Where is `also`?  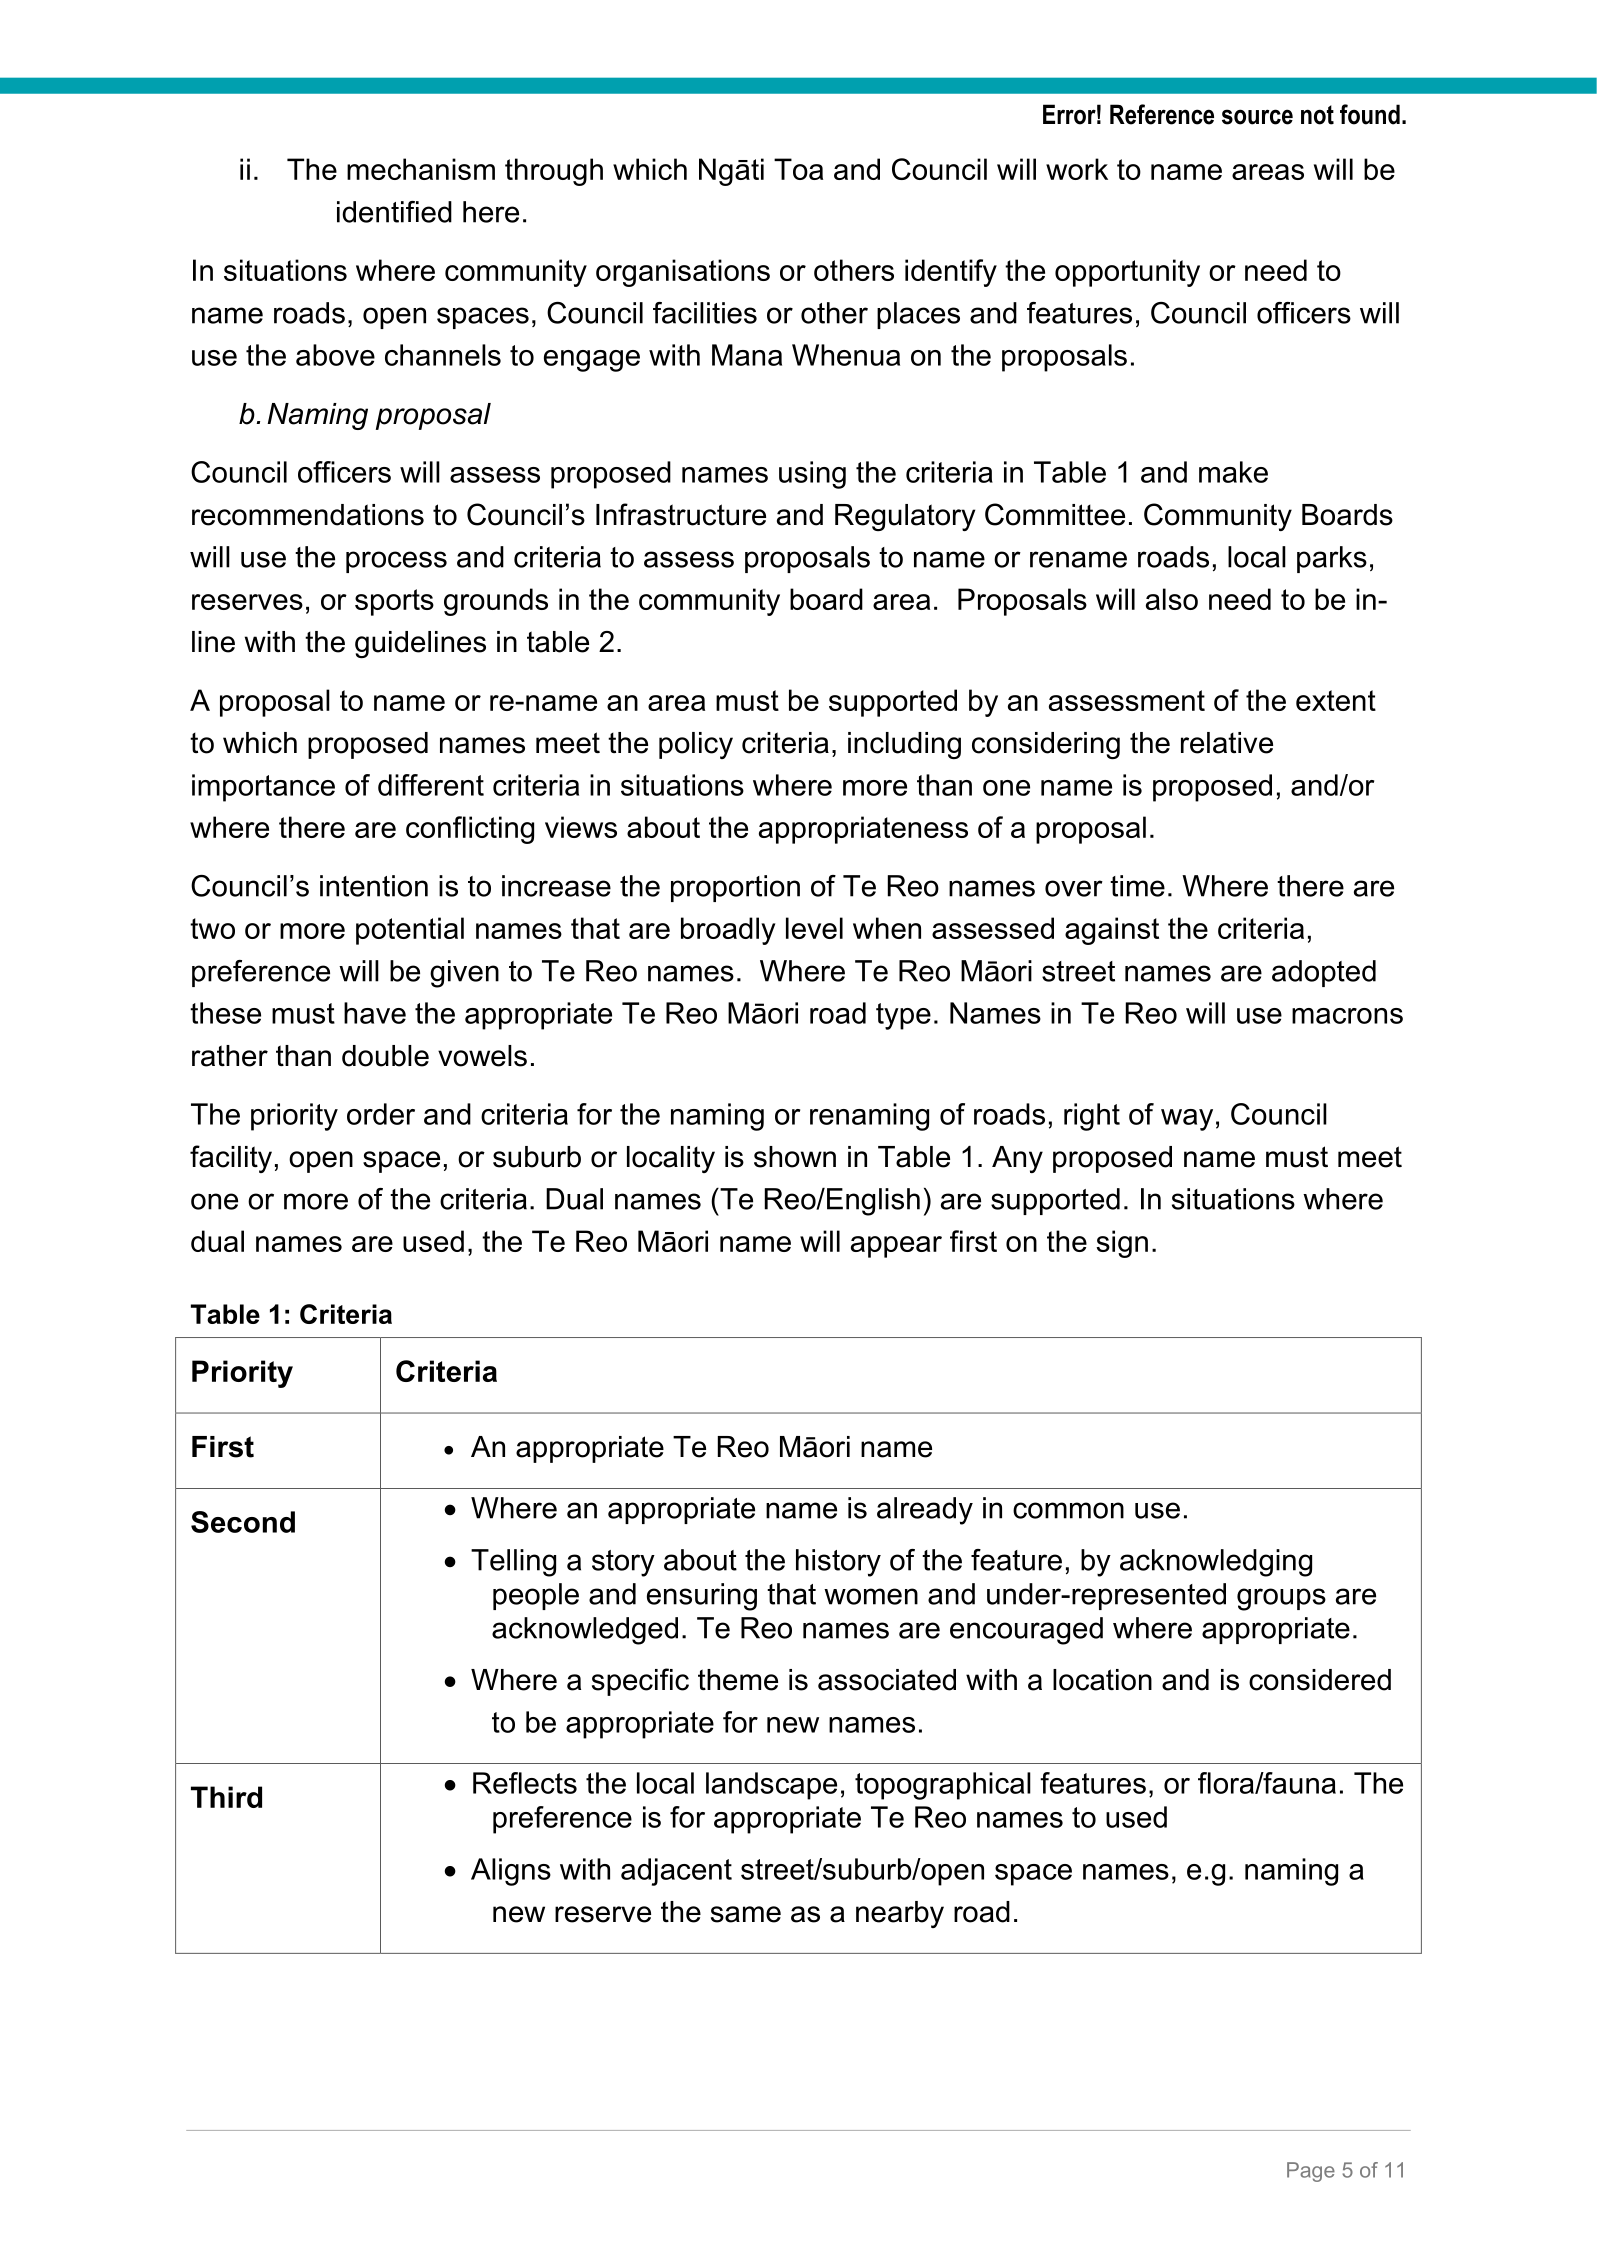 also is located at coordinates (1172, 599).
